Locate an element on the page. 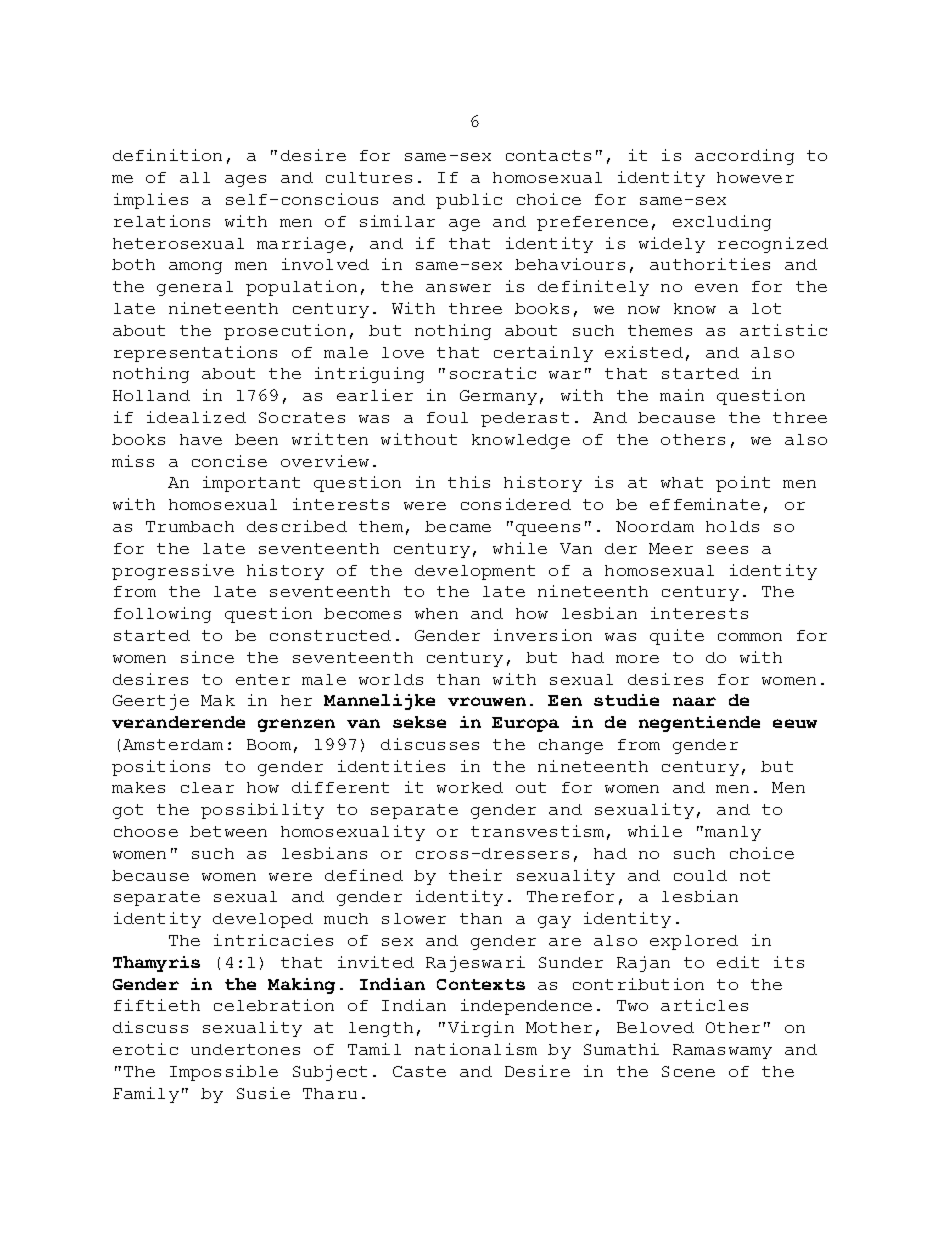  however is located at coordinates (755, 177).
